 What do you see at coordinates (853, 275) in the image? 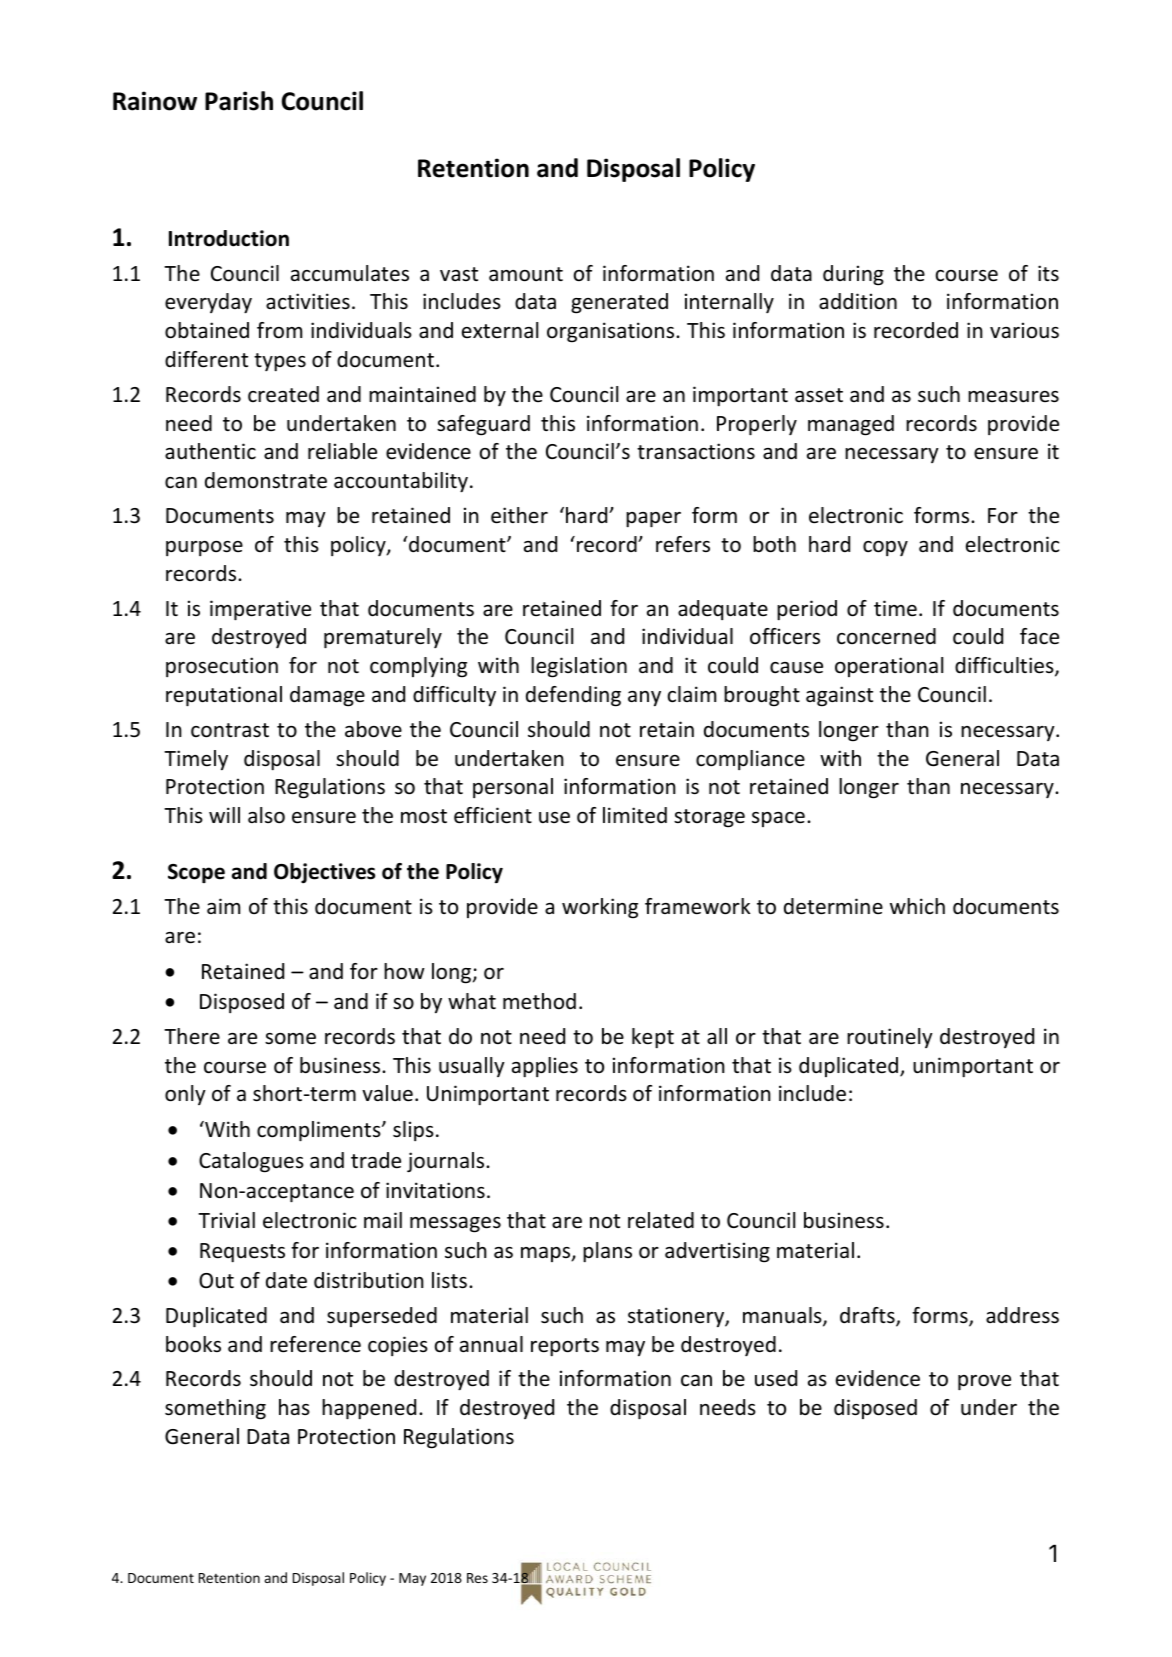
I see `during` at bounding box center [853, 275].
